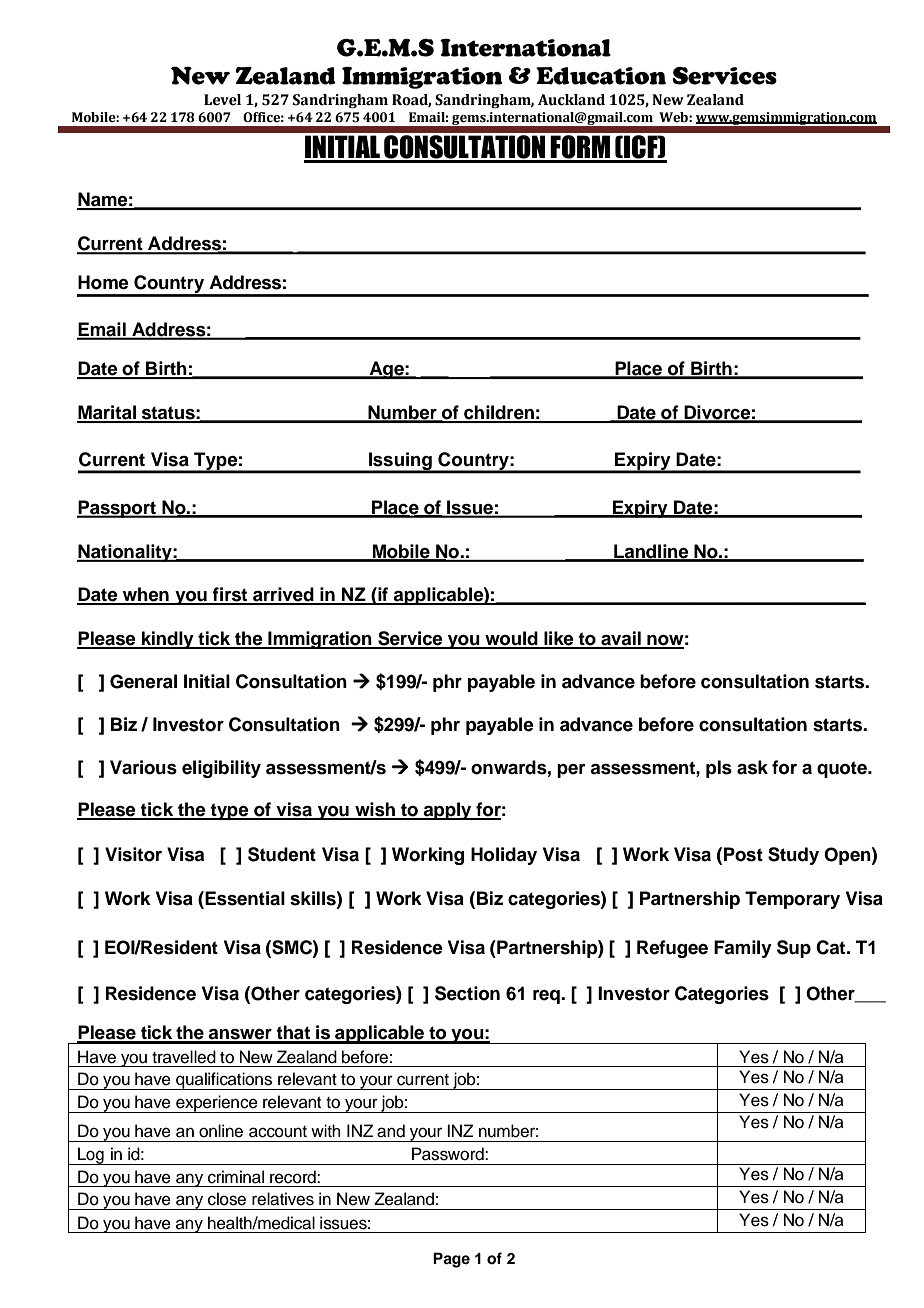  Describe the element at coordinates (743, 854) in the screenshot. I see `Post` at that location.
